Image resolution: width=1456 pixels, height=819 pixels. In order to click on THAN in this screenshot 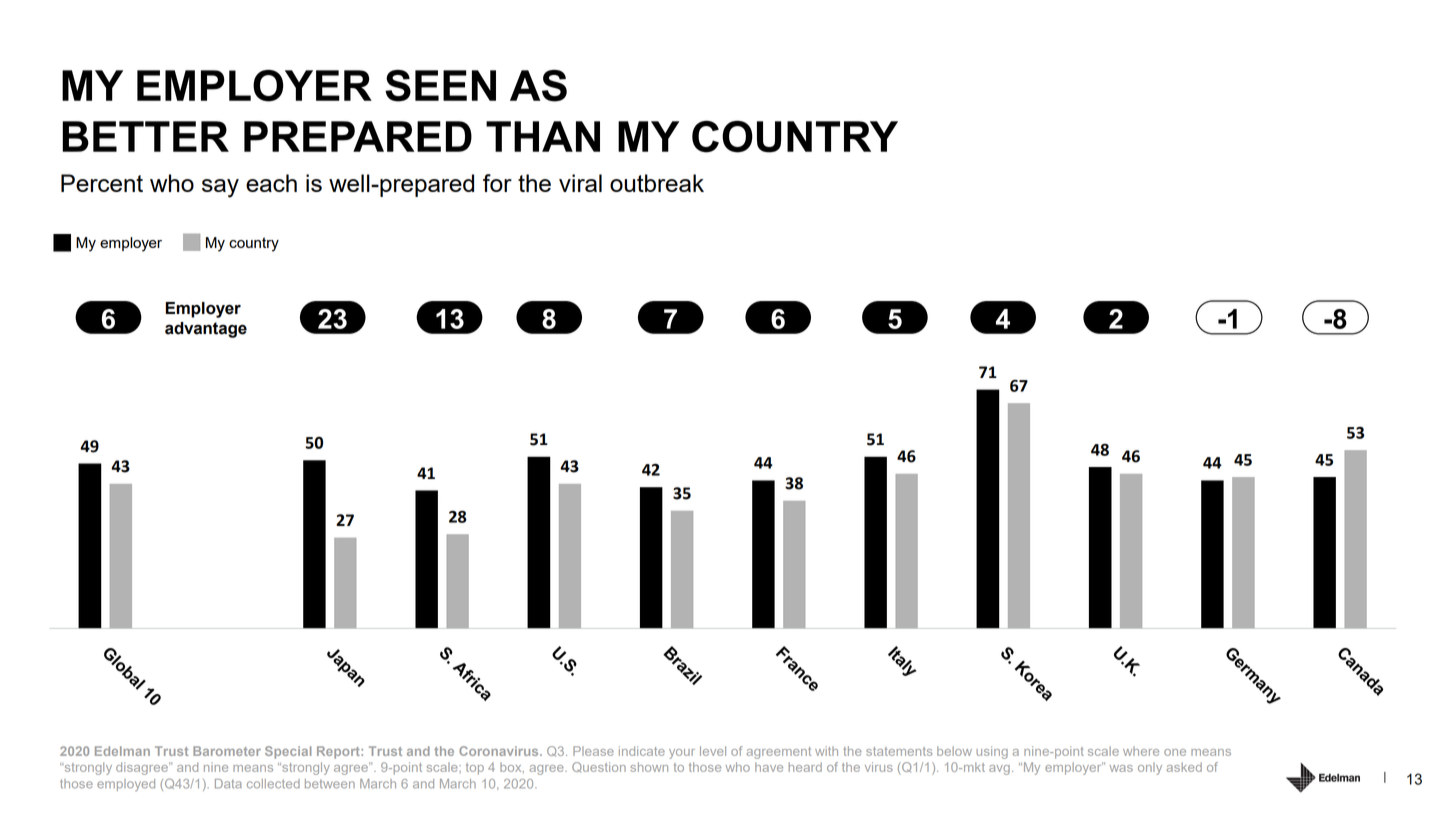, I will do `click(543, 136)`.
